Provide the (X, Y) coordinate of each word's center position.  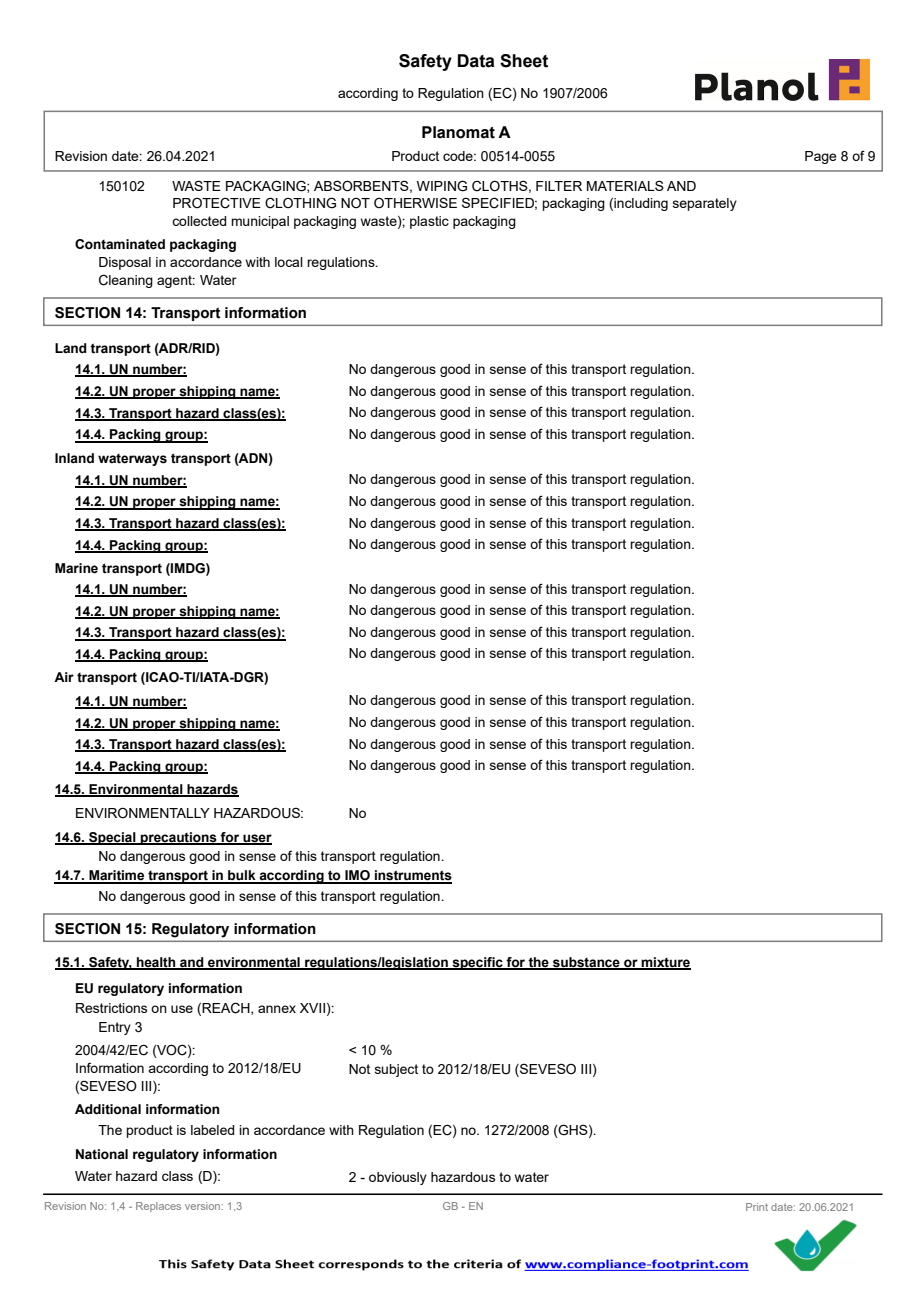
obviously (398, 1178)
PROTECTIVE (217, 203)
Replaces (158, 1207)
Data (476, 61)
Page (821, 157)
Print (757, 1207)
